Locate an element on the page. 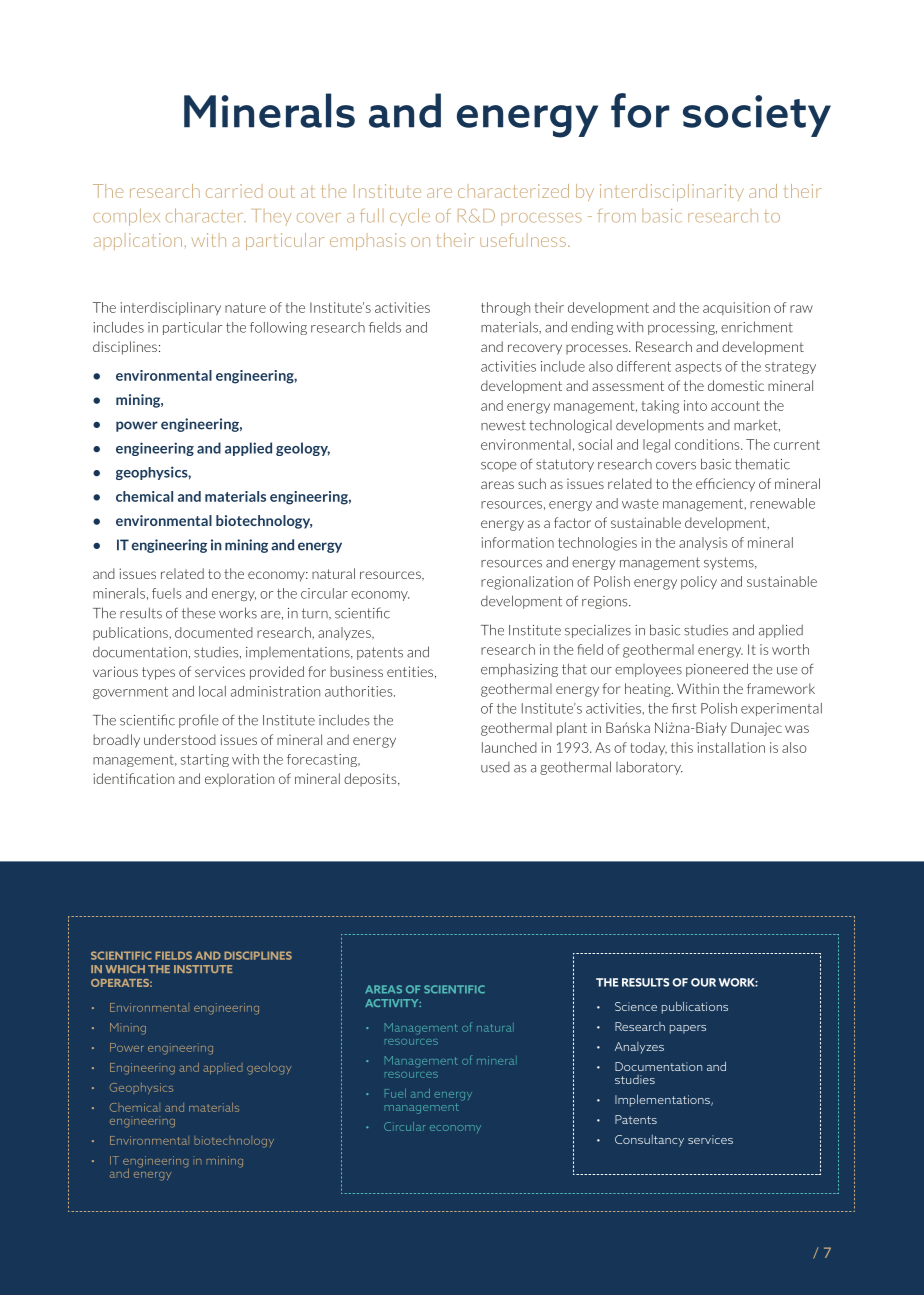 Image resolution: width=924 pixels, height=1295 pixels. WHICH is located at coordinates (125, 969).
